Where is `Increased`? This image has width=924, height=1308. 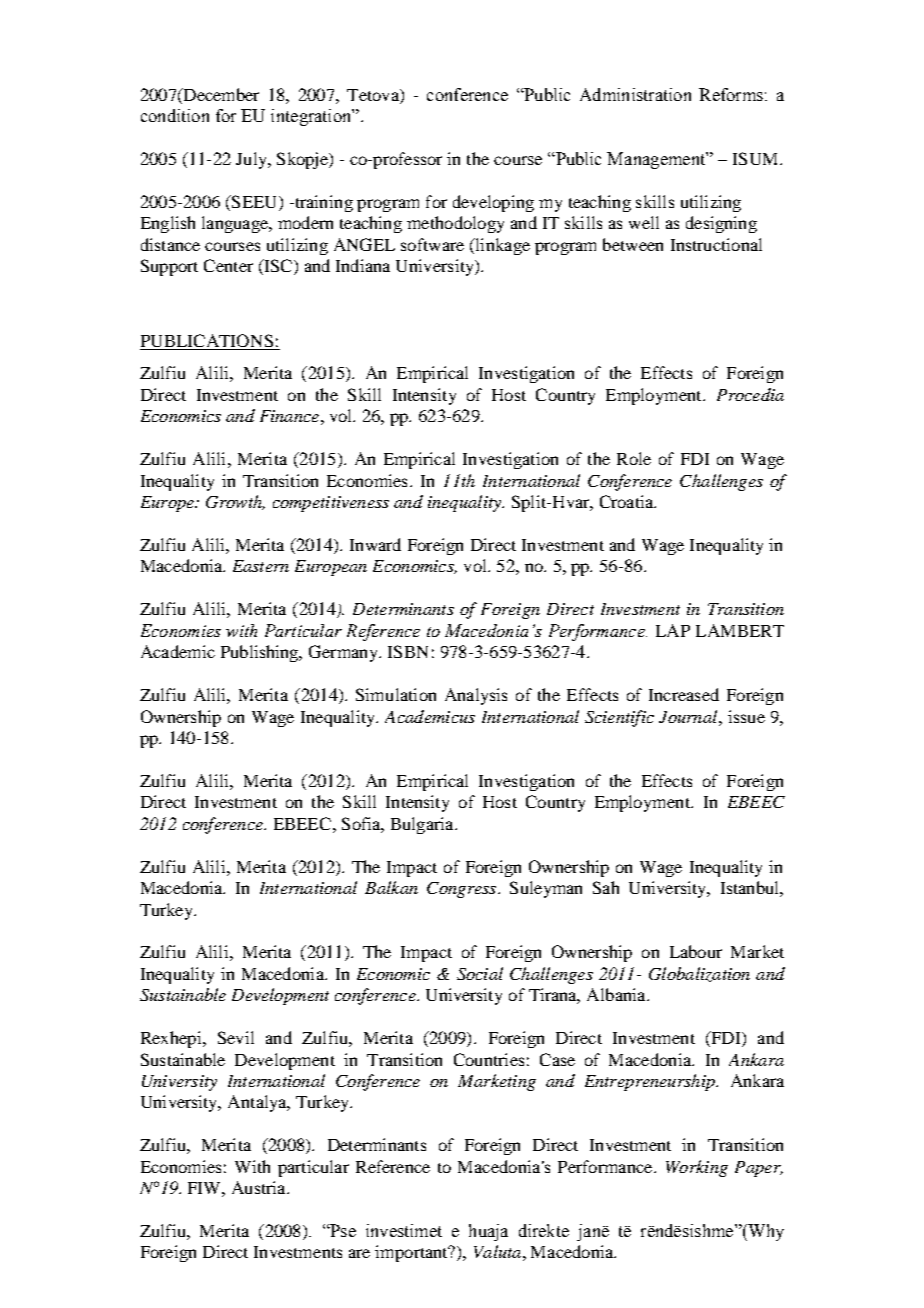
Increased is located at coordinates (684, 694).
